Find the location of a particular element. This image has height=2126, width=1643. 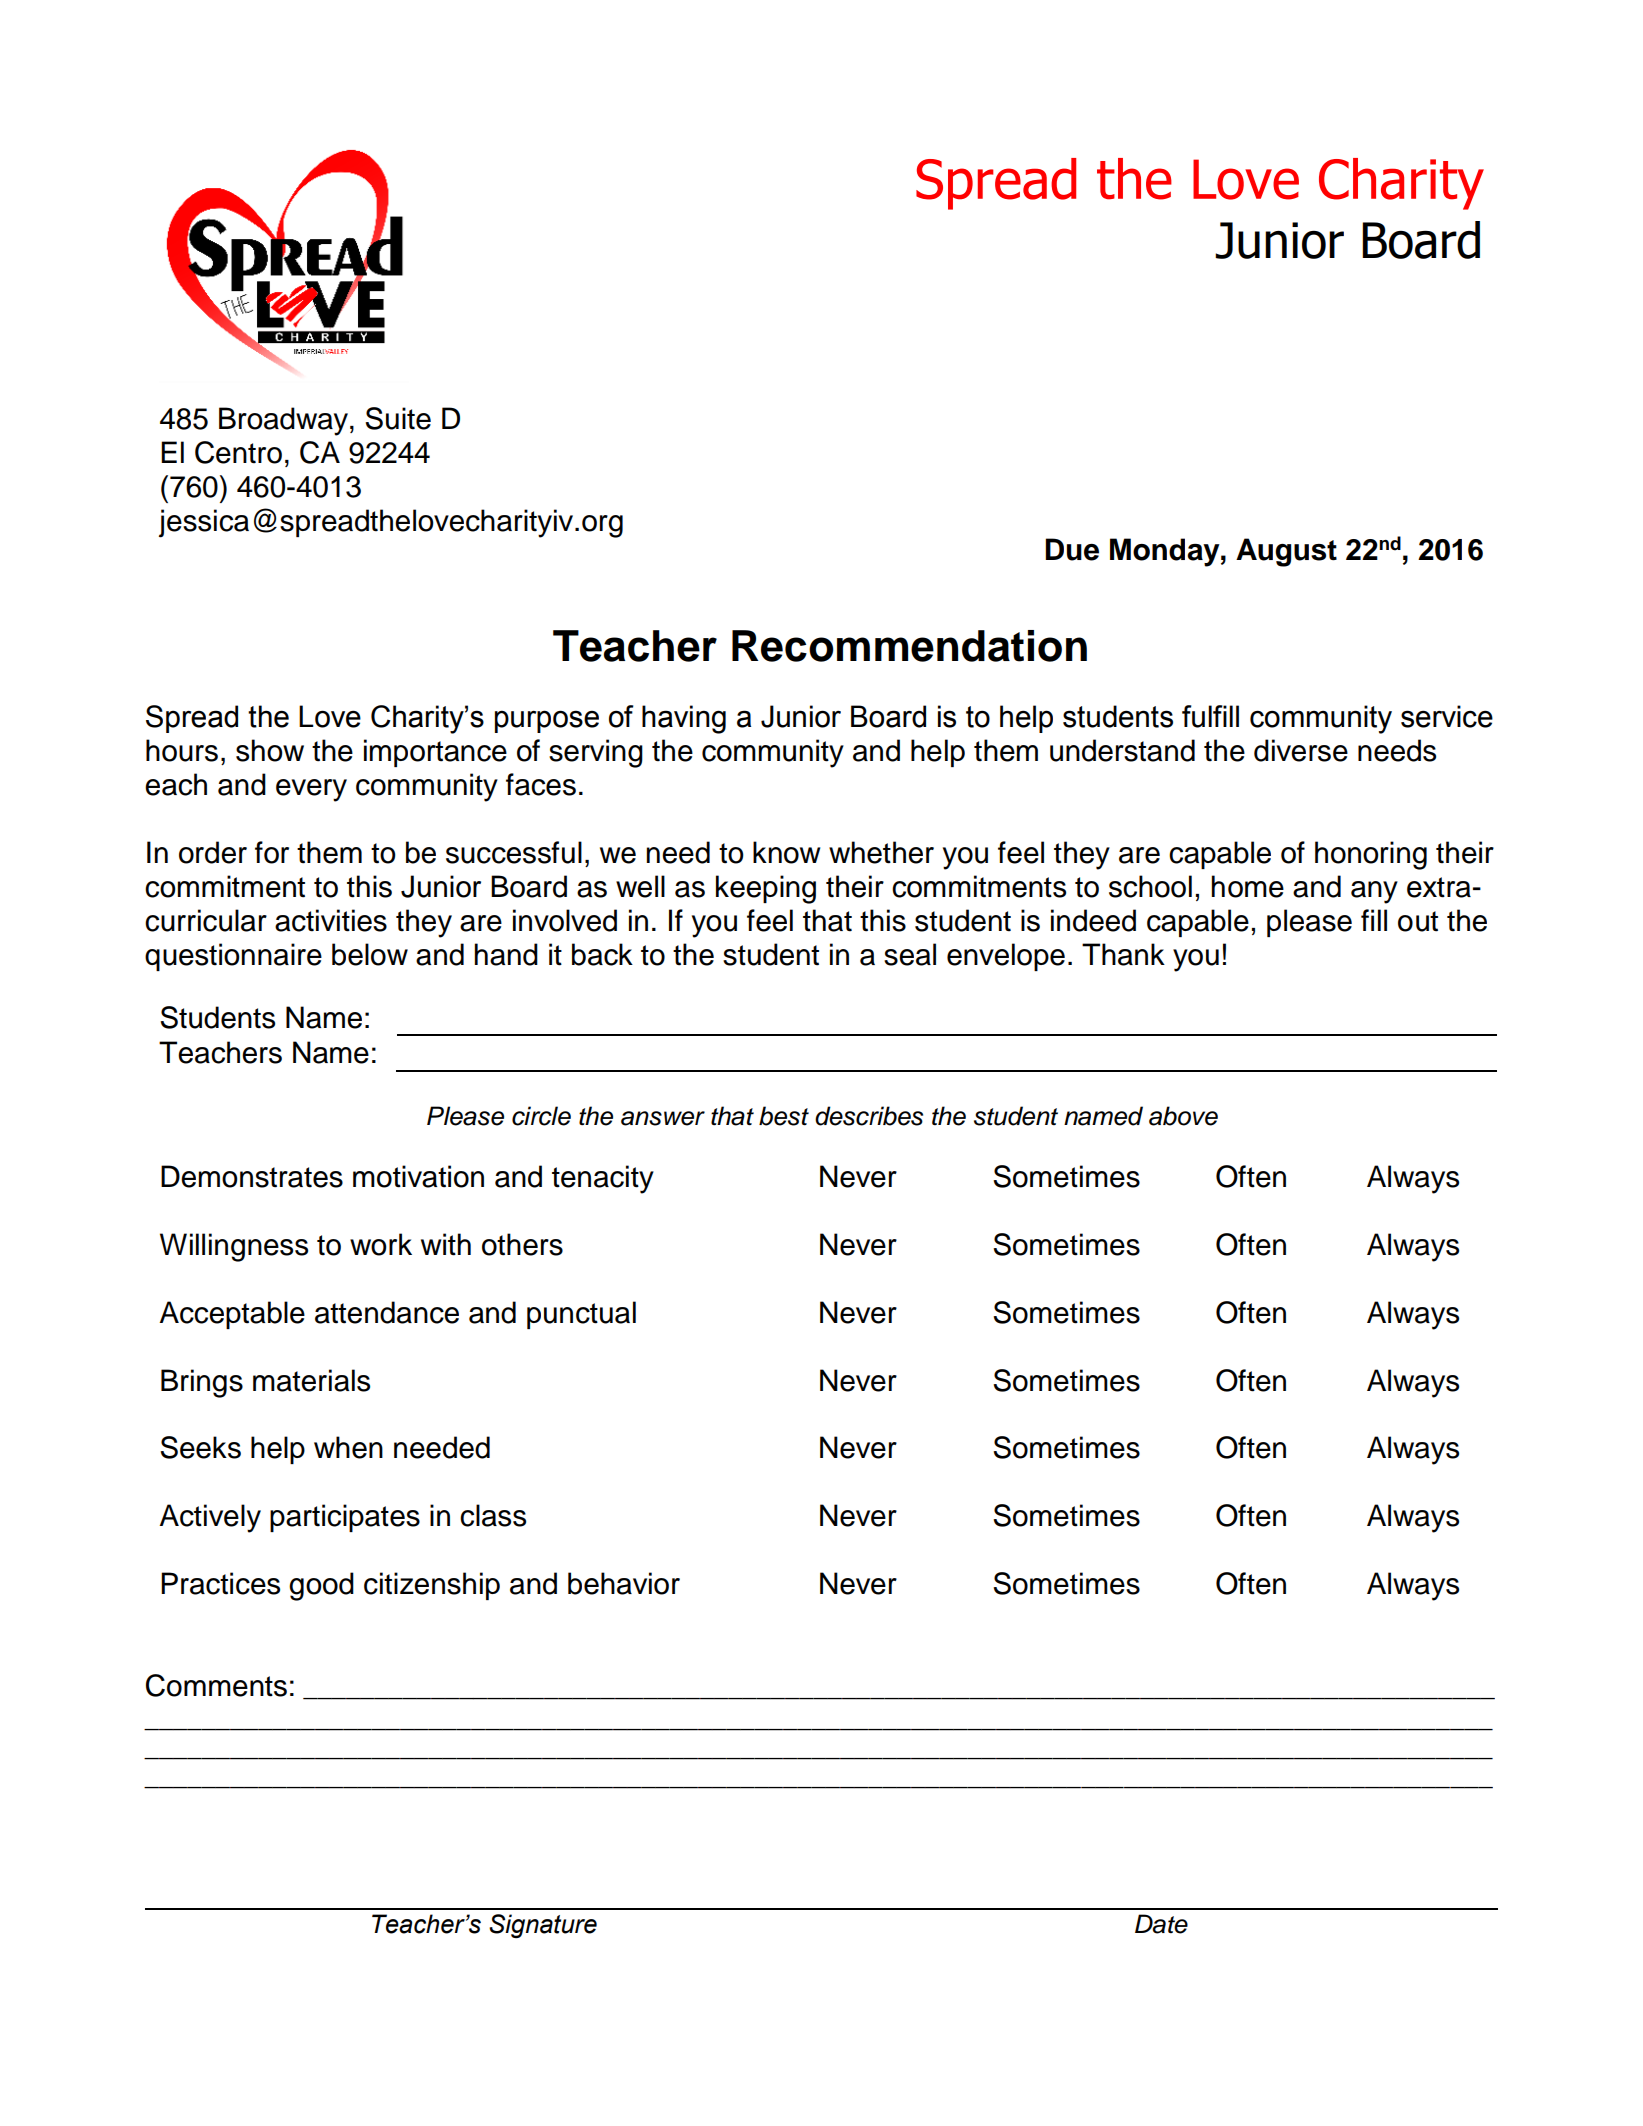

Broadway is located at coordinates (283, 421).
